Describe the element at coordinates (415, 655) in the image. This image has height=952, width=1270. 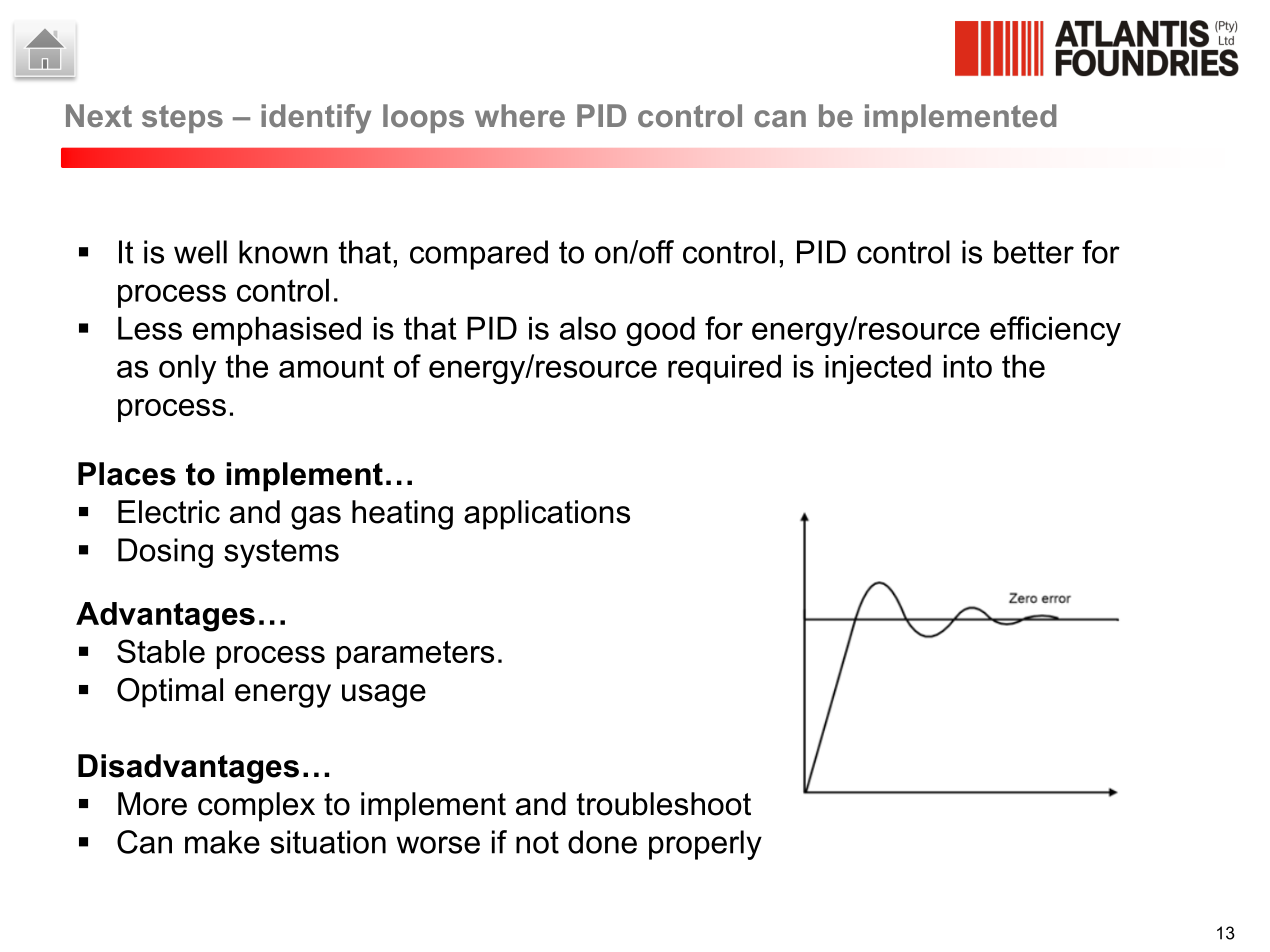
I see `parameters` at that location.
